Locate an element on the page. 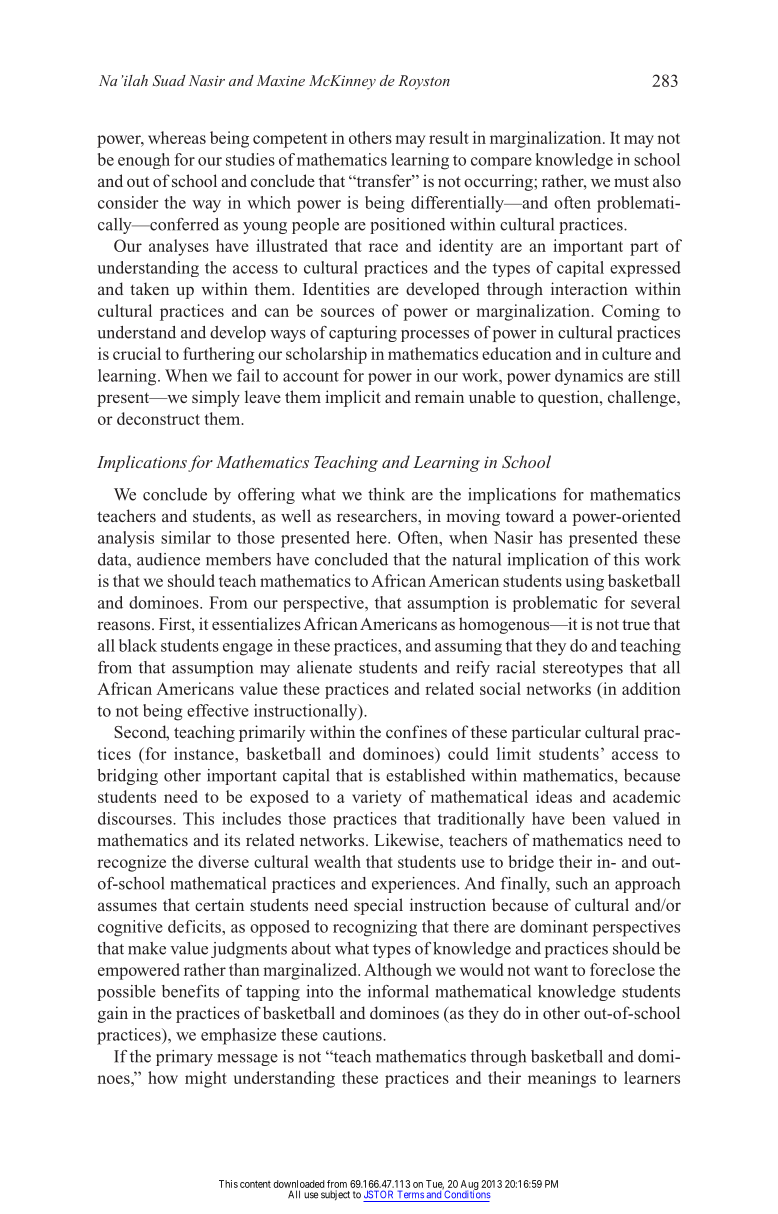 Image resolution: width=778 pixels, height=1214 pixels. discourses is located at coordinates (136, 818).
